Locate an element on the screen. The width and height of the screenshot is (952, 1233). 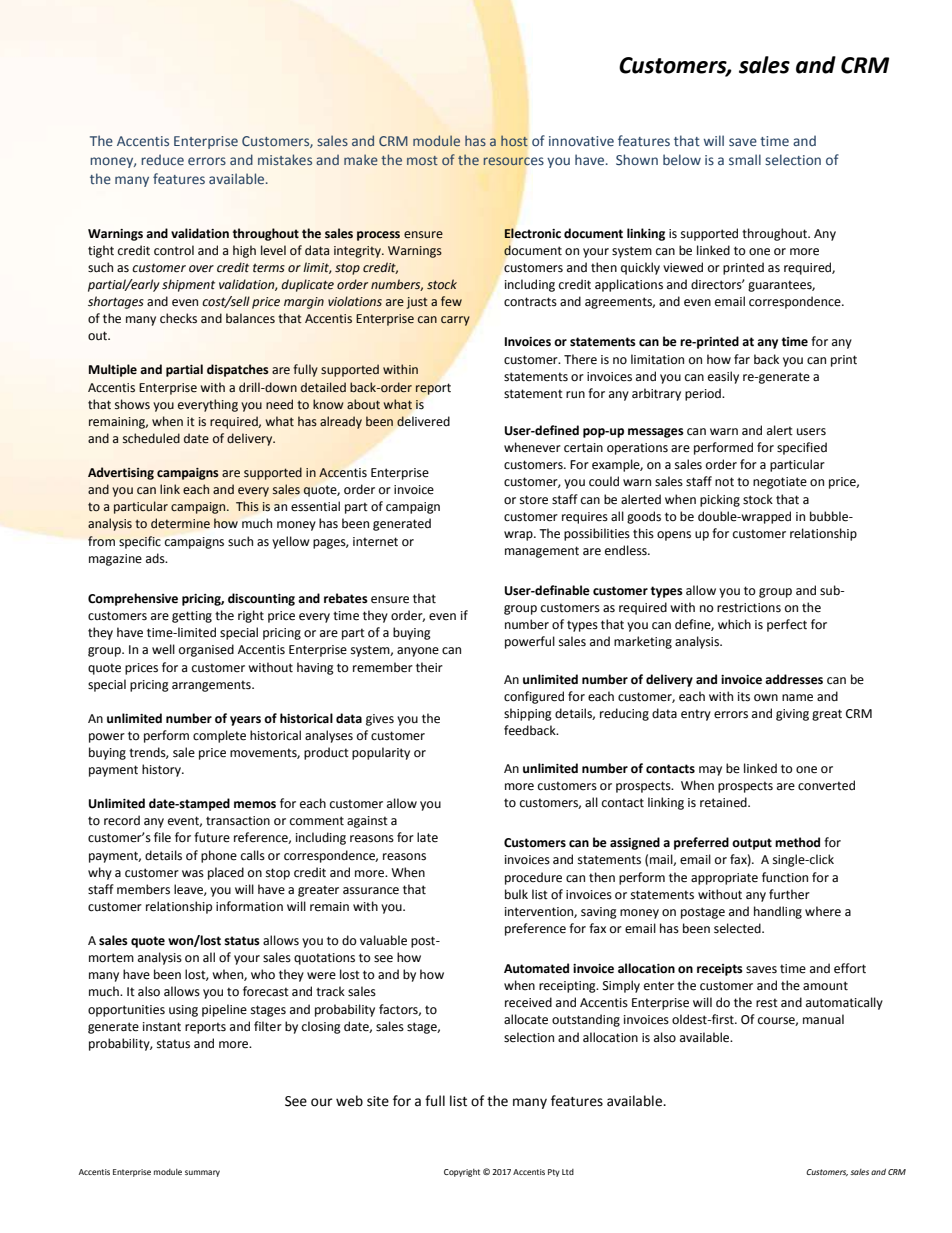
organised is located at coordinates (206, 650).
